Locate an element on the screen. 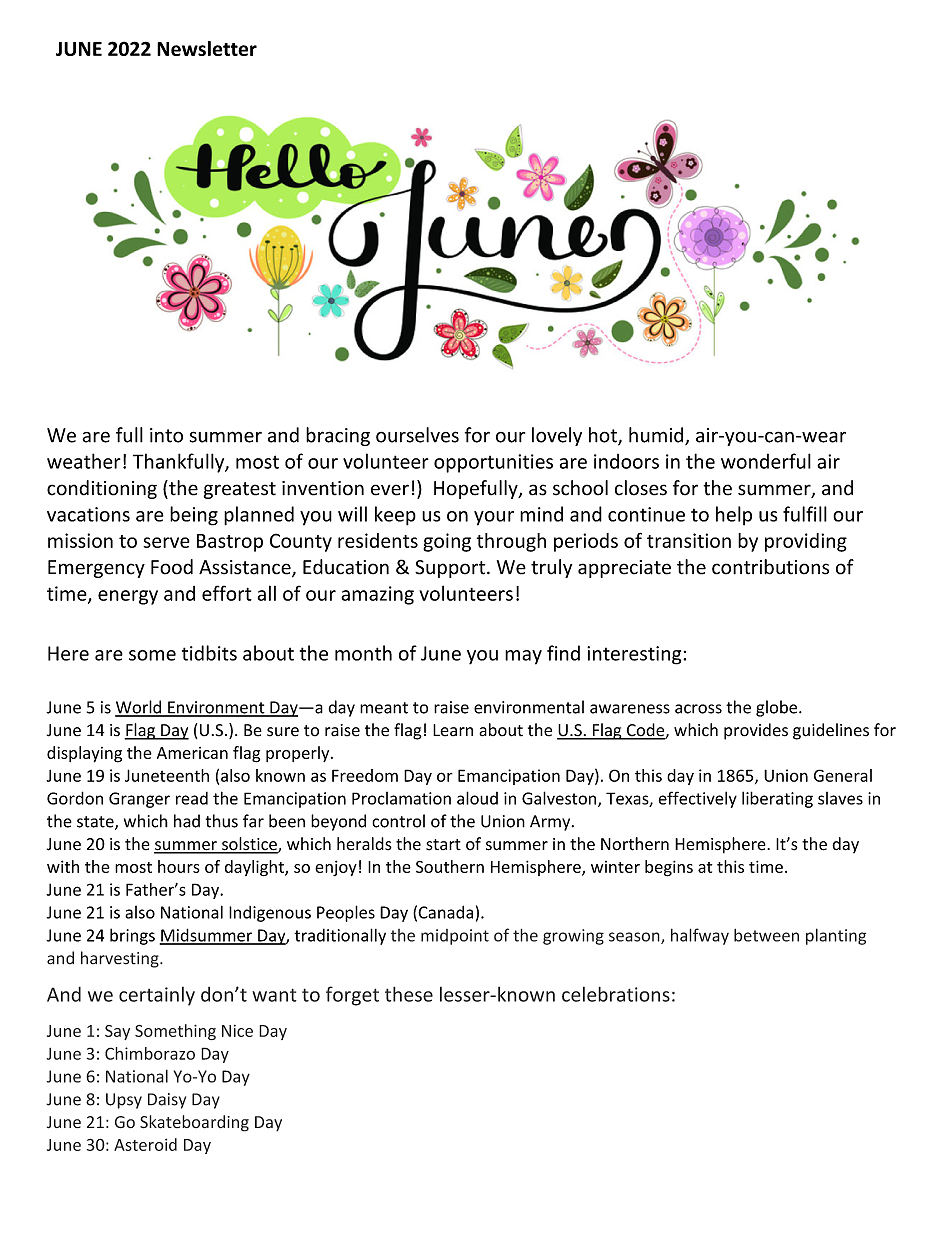 Image resolution: width=952 pixels, height=1233 pixels. wonderful is located at coordinates (766, 461).
